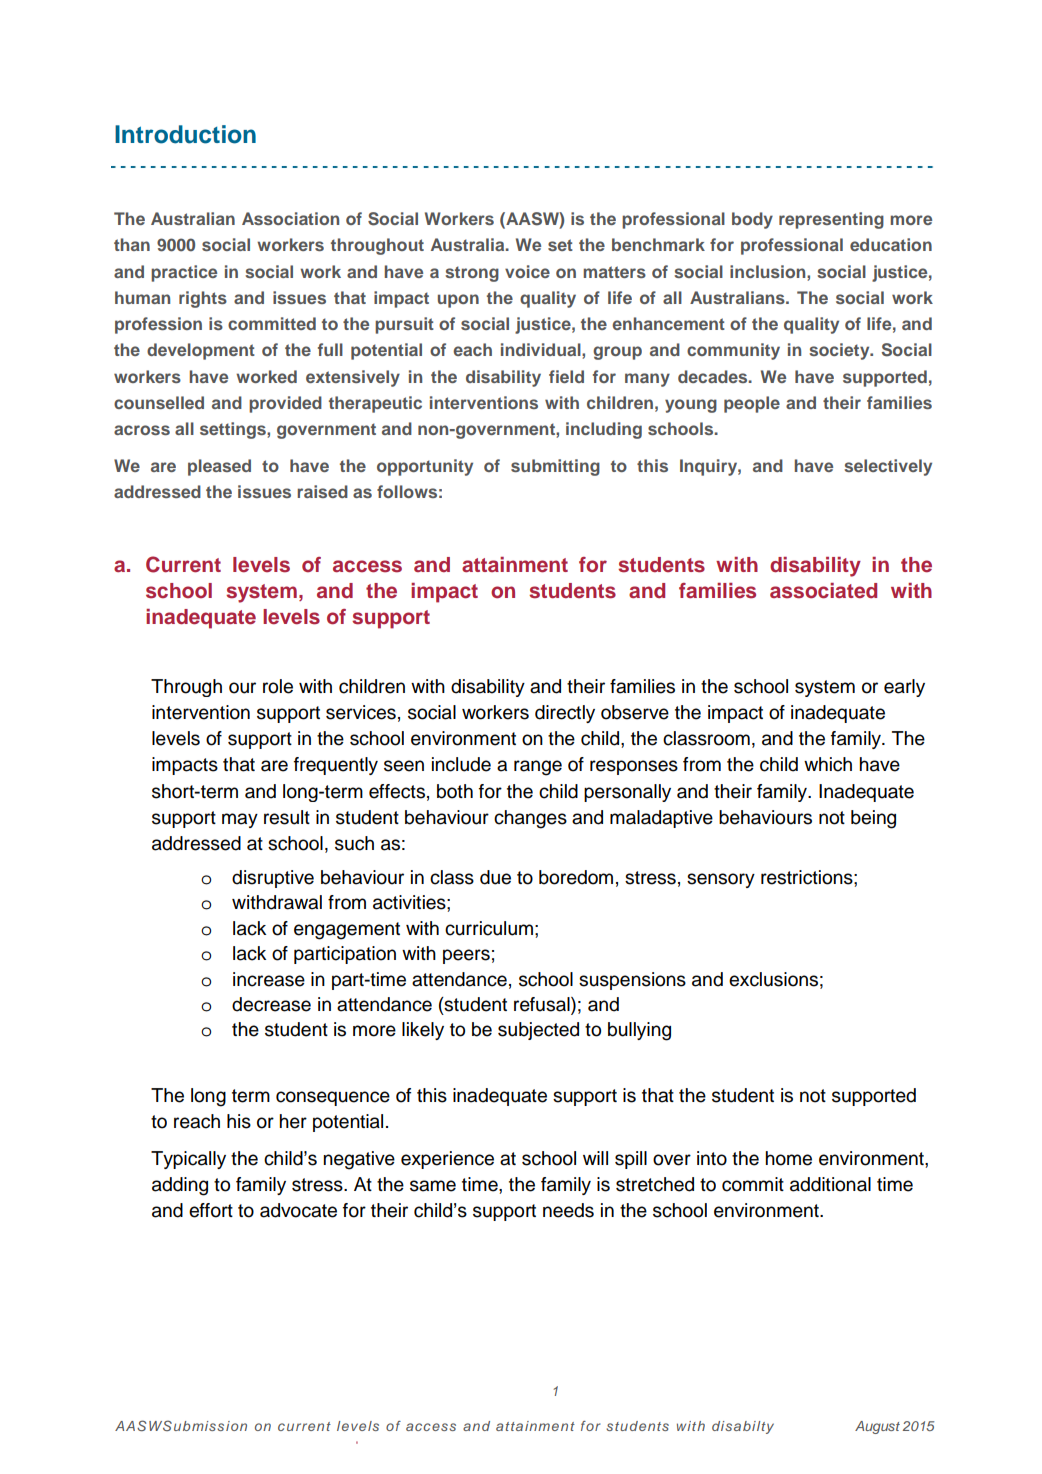 The height and width of the document is (1474, 1042). I want to click on which, so click(828, 764).
